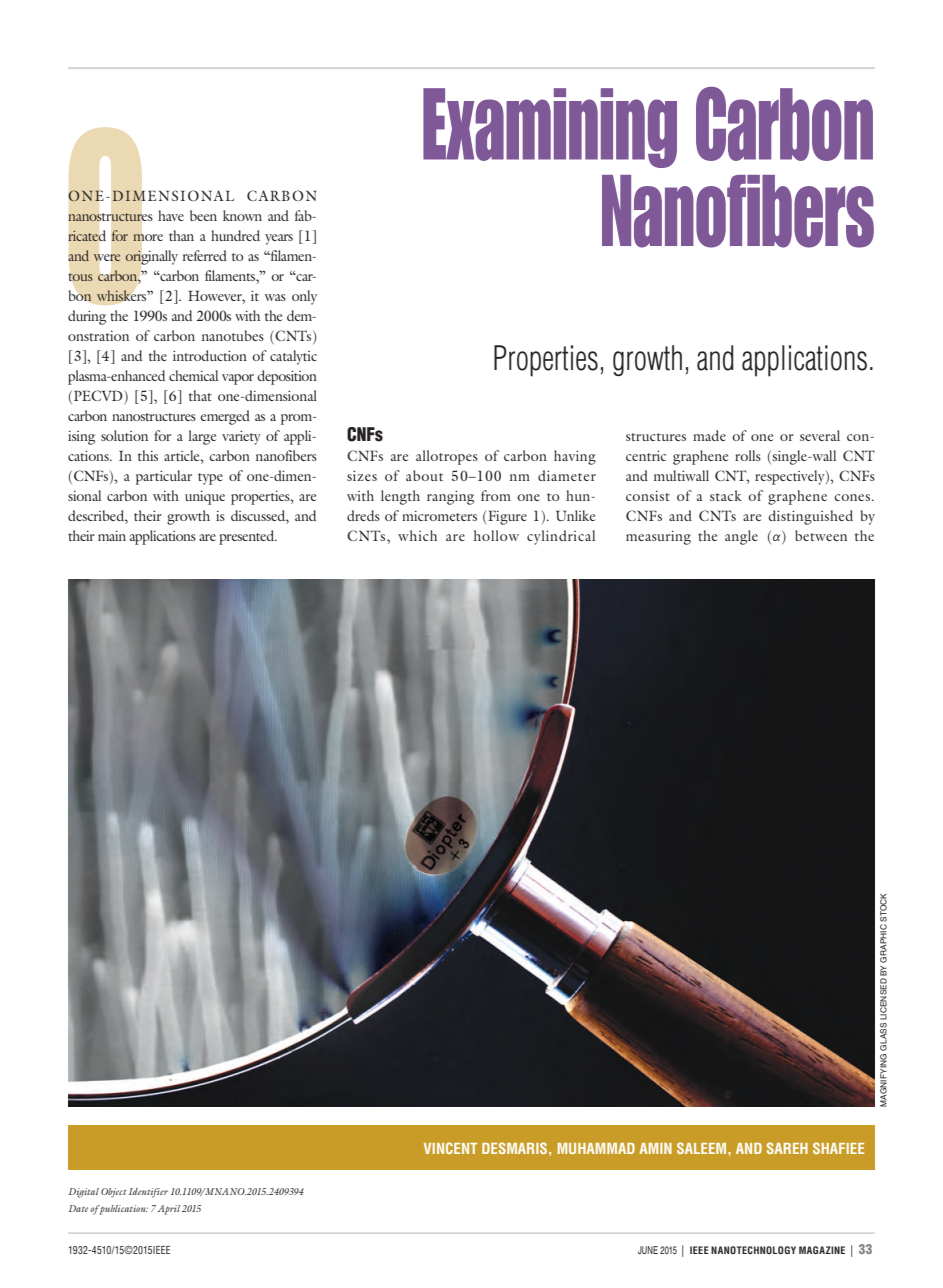 The height and width of the screenshot is (1288, 943). Describe the element at coordinates (168, 1210) in the screenshot. I see `April` at that location.
